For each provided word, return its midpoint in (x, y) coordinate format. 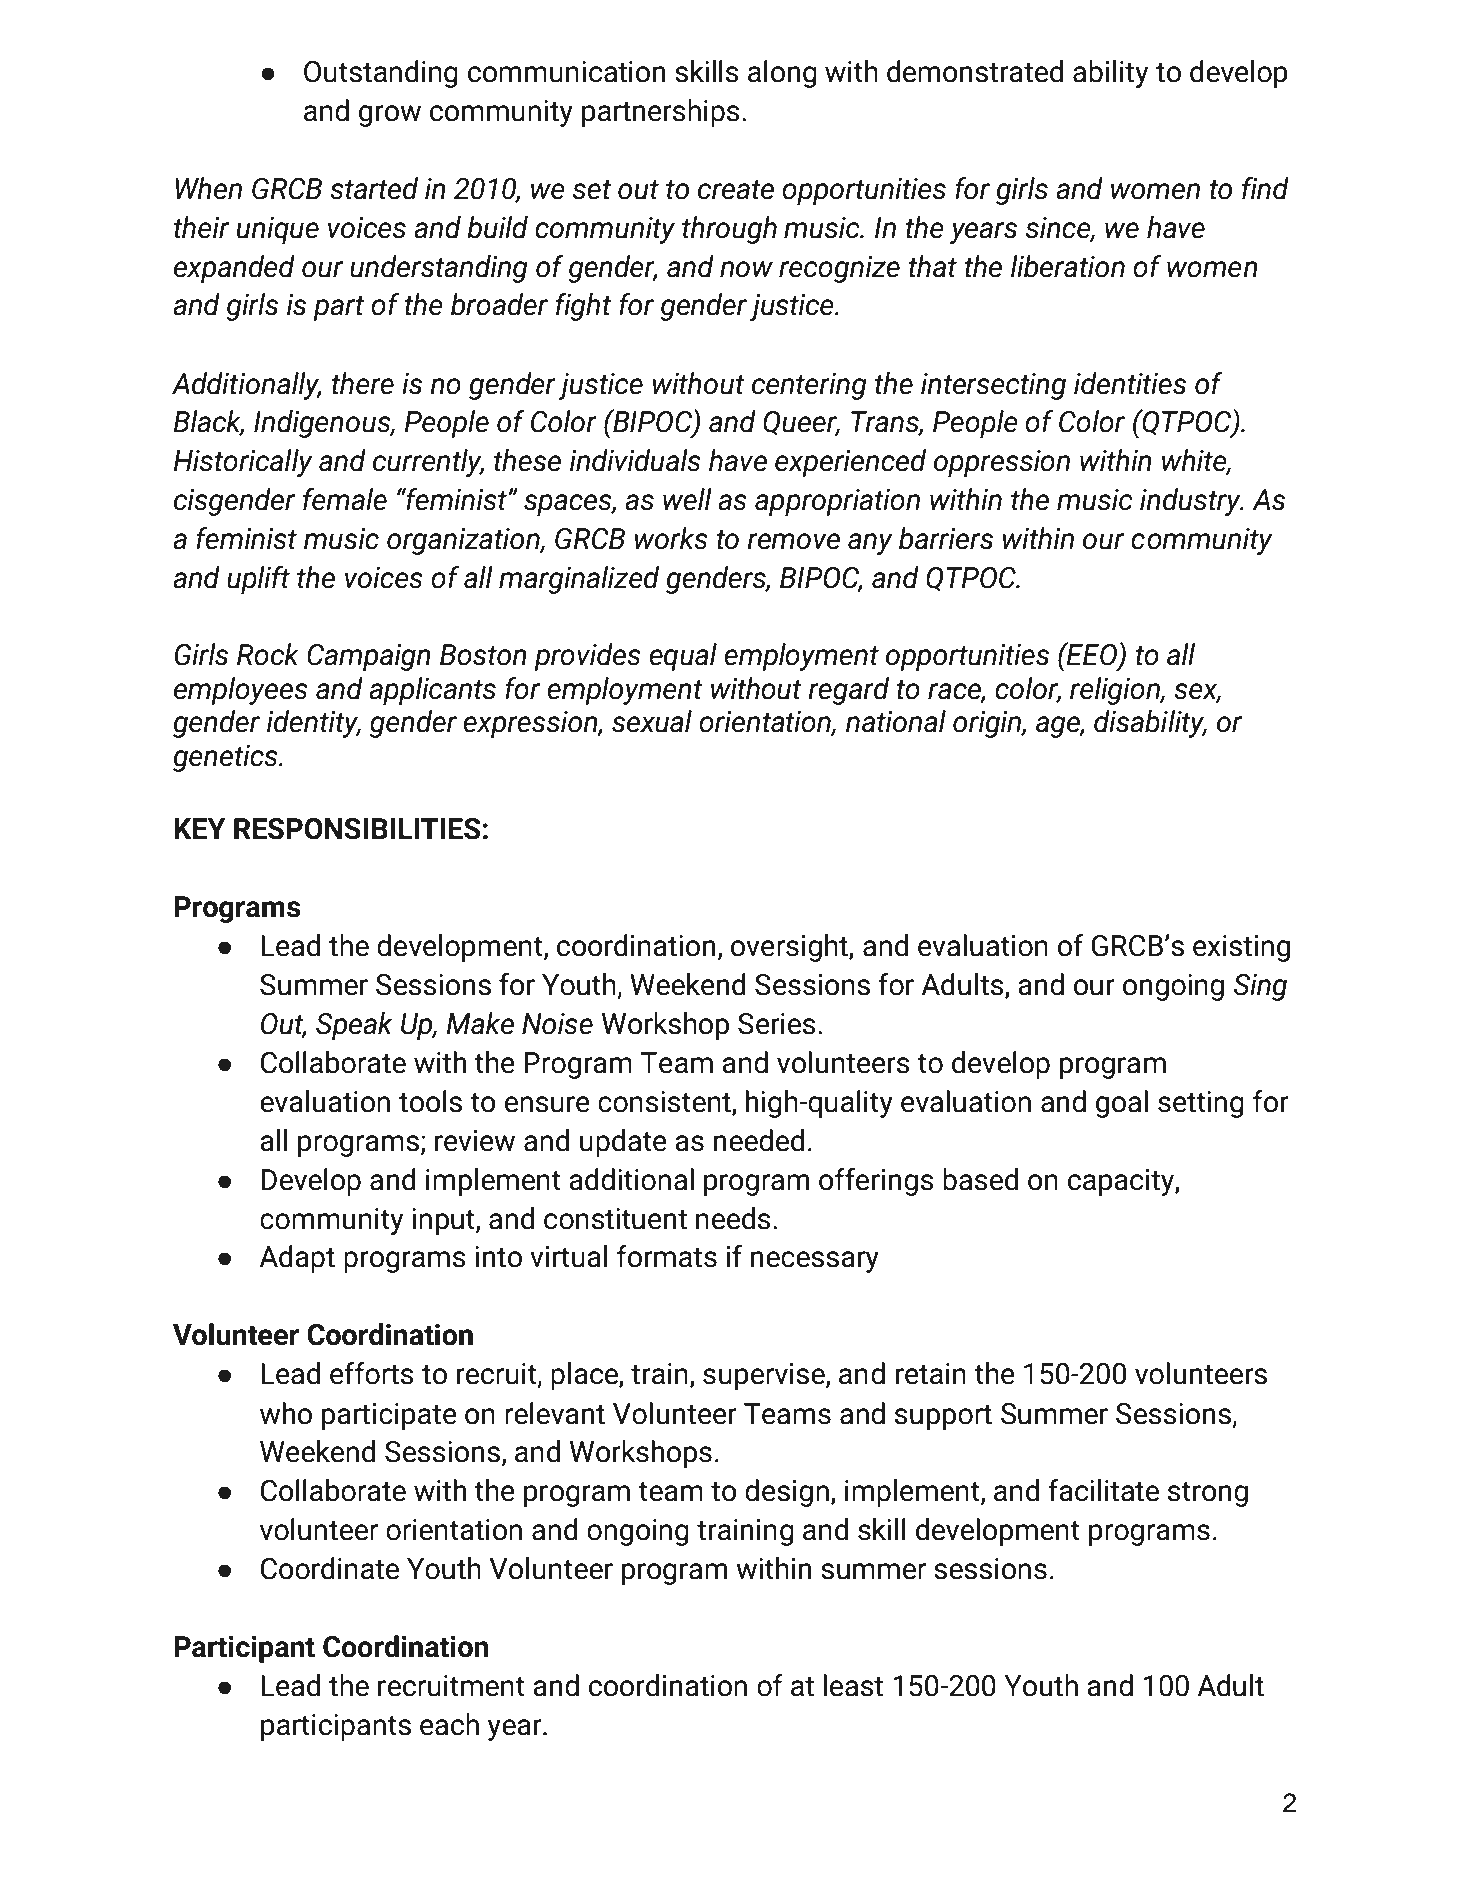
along (782, 74)
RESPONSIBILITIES (357, 829)
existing (1241, 948)
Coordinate (330, 1568)
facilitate (1103, 1490)
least (853, 1685)
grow (390, 116)
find (1265, 188)
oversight (790, 948)
